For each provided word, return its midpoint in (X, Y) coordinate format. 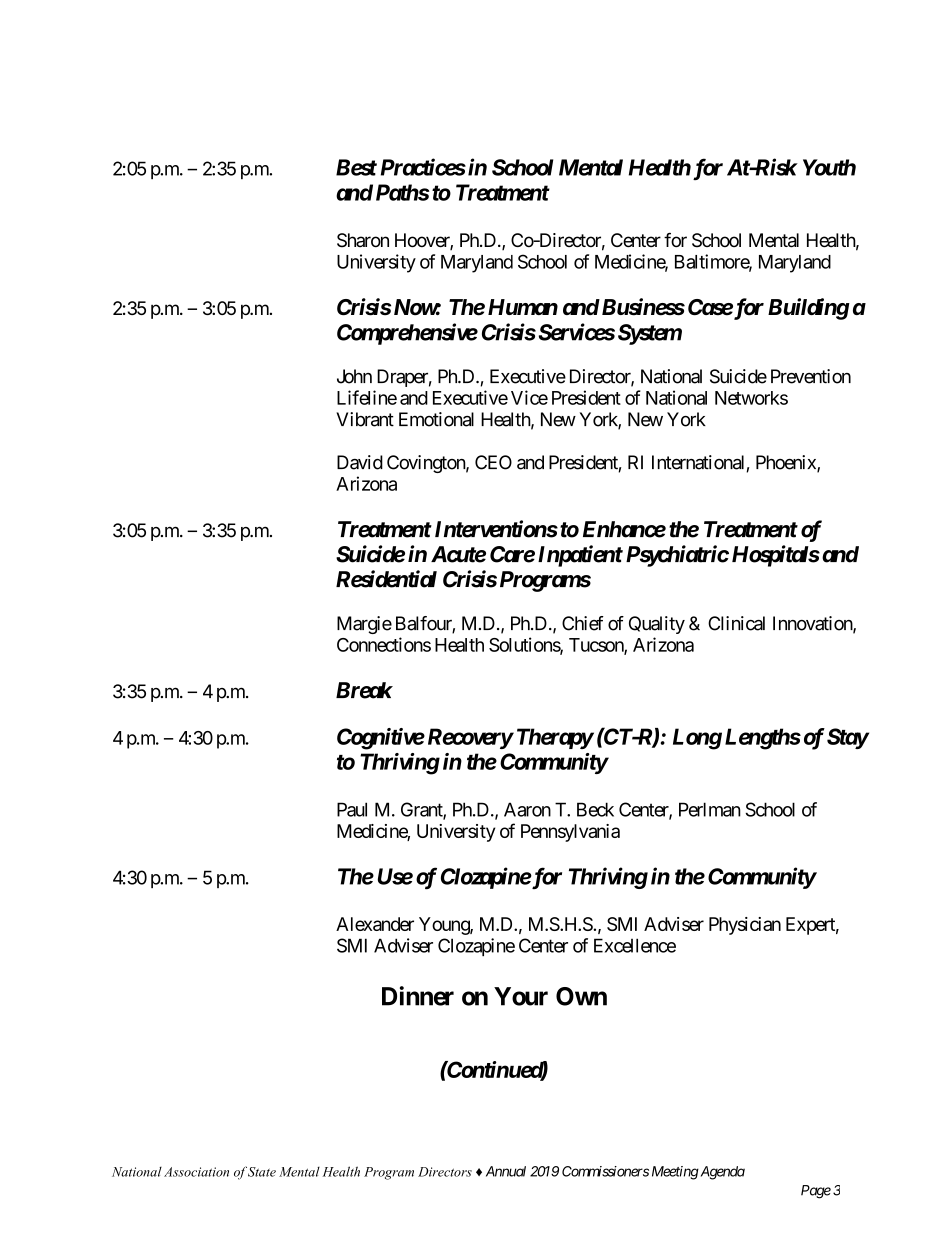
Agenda (721, 1173)
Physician (745, 926)
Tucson (597, 646)
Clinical (736, 623)
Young (445, 926)
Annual (506, 1171)
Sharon (363, 240)
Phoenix (787, 463)
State (262, 1172)
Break (364, 690)
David (360, 462)
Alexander (375, 924)
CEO (493, 462)
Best (356, 167)
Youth (829, 167)
